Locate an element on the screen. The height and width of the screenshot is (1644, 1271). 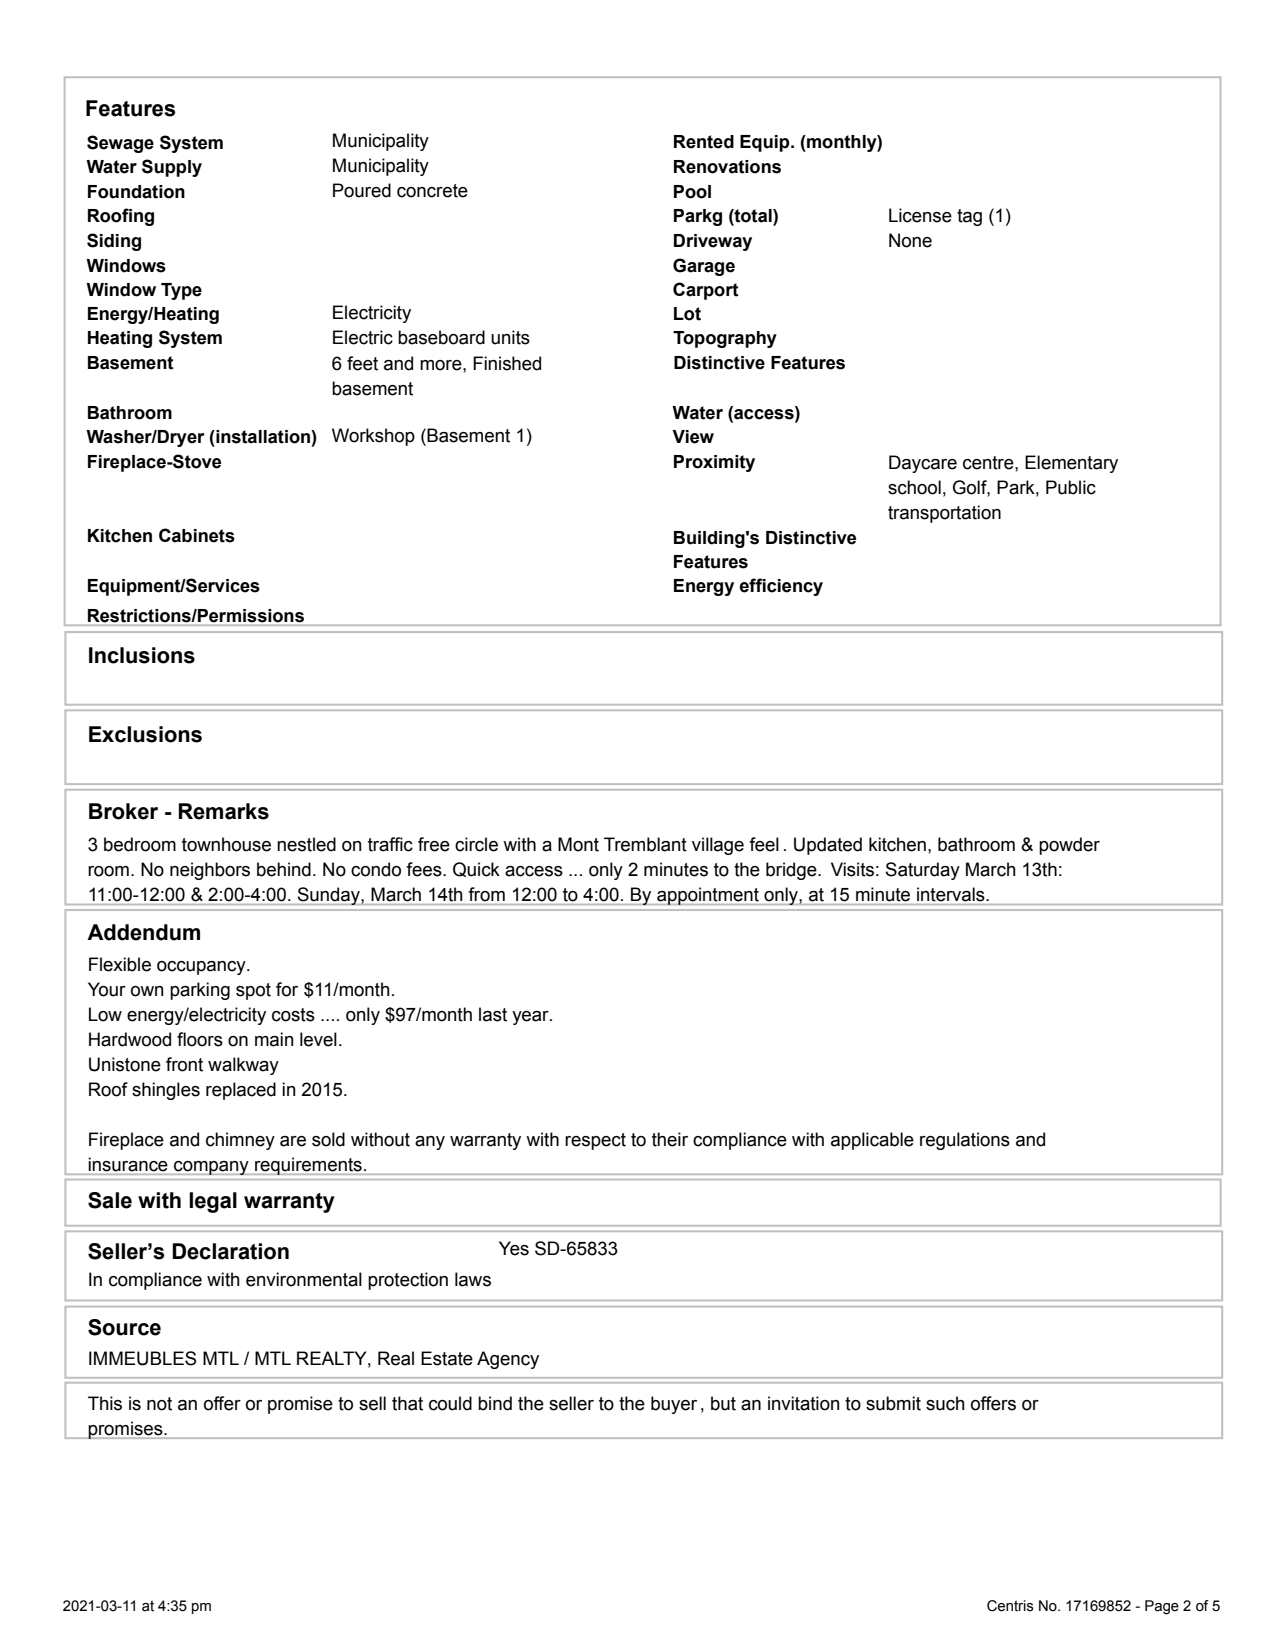
View is located at coordinates (693, 437).
